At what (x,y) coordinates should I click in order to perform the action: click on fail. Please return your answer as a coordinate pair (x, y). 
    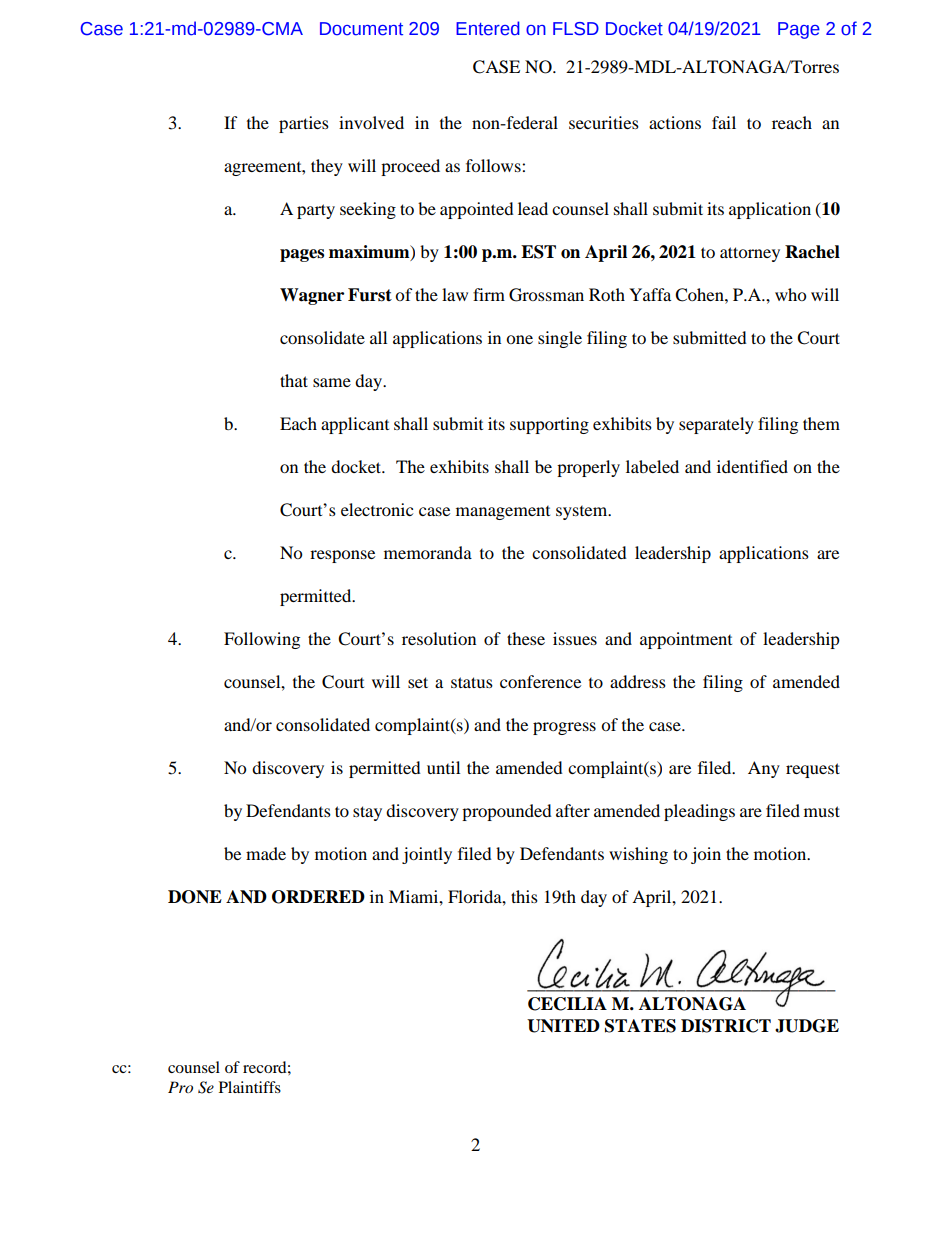
    Looking at the image, I should click on (724, 122).
